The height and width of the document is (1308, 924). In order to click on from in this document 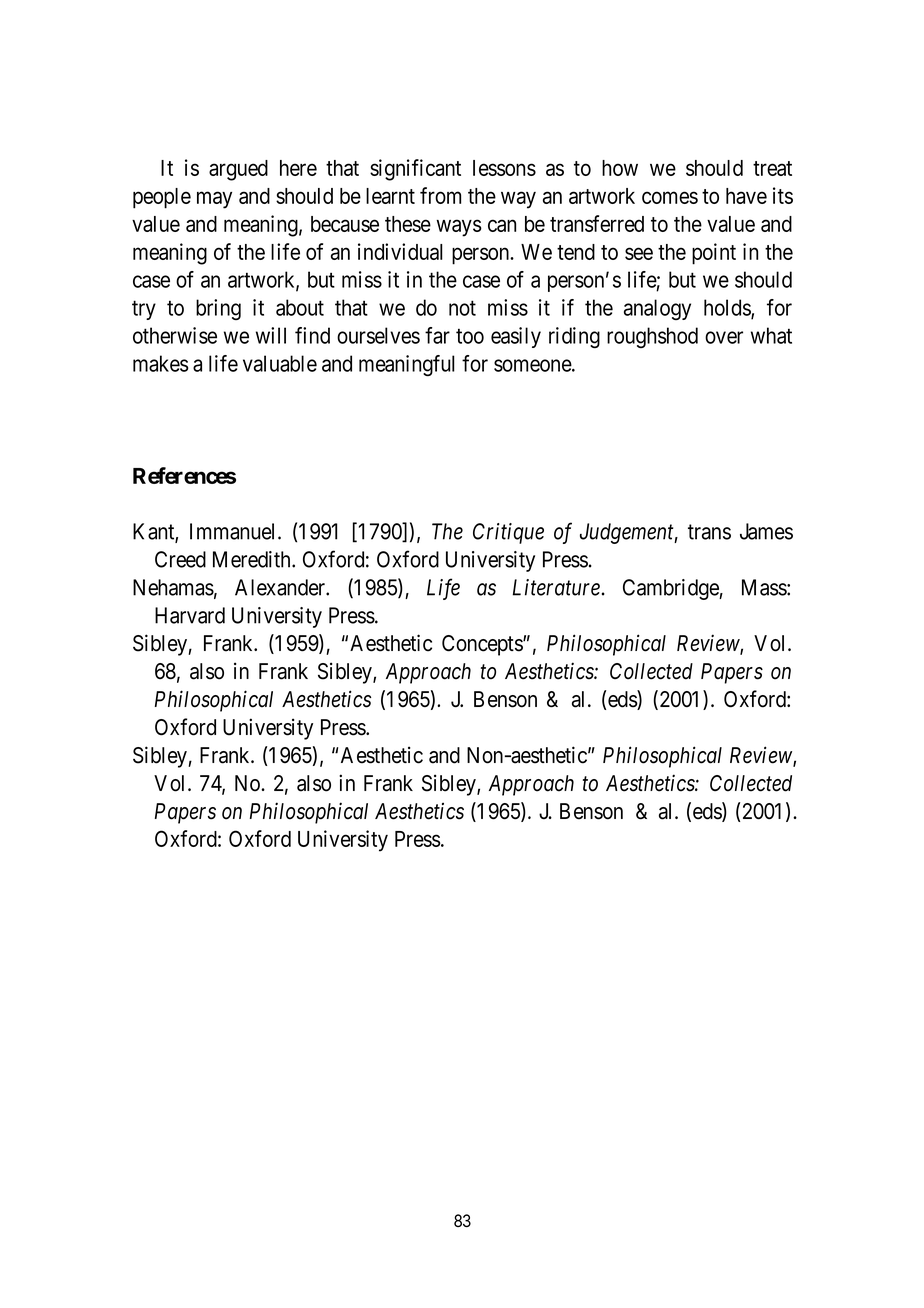, I will do `click(440, 195)`.
